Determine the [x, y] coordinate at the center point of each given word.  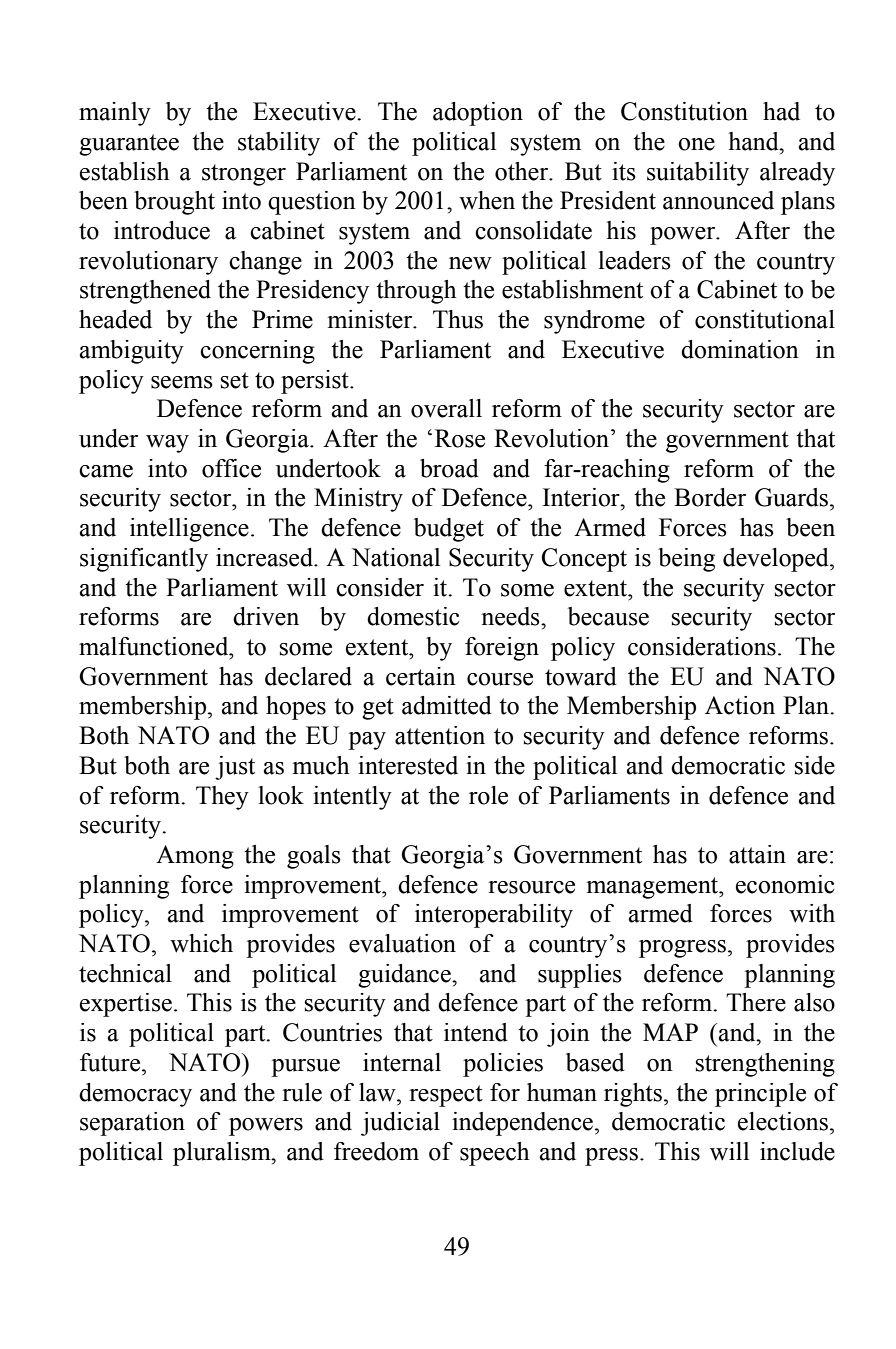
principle [760, 1095]
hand [755, 141]
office [231, 468]
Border [710, 497]
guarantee [129, 145]
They [222, 798]
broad [449, 468]
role [488, 795]
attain [757, 854]
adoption [478, 114]
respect [446, 1096]
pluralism [223, 1154]
